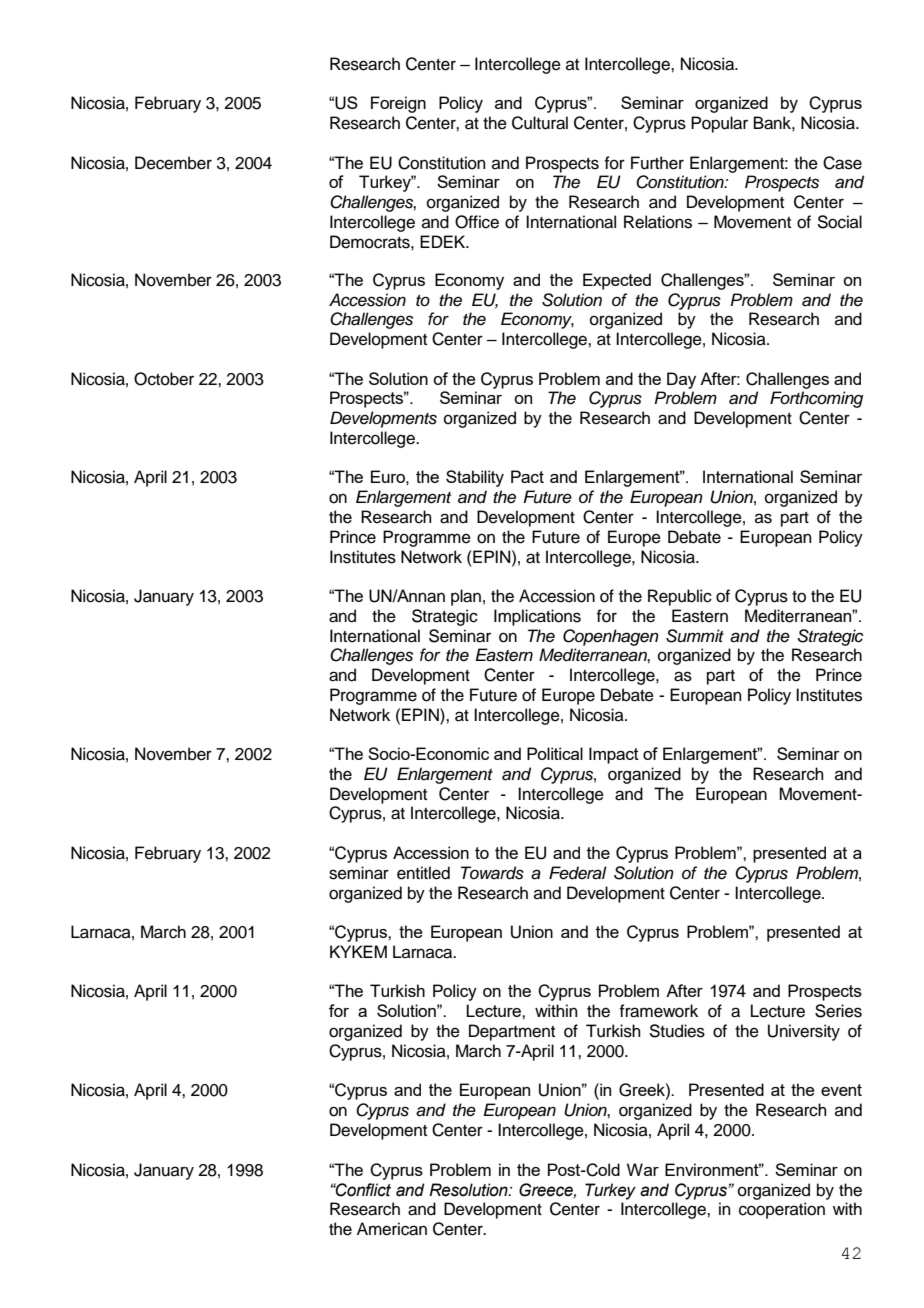  Describe the element at coordinates (695, 636) in the screenshot. I see `Summit` at that location.
